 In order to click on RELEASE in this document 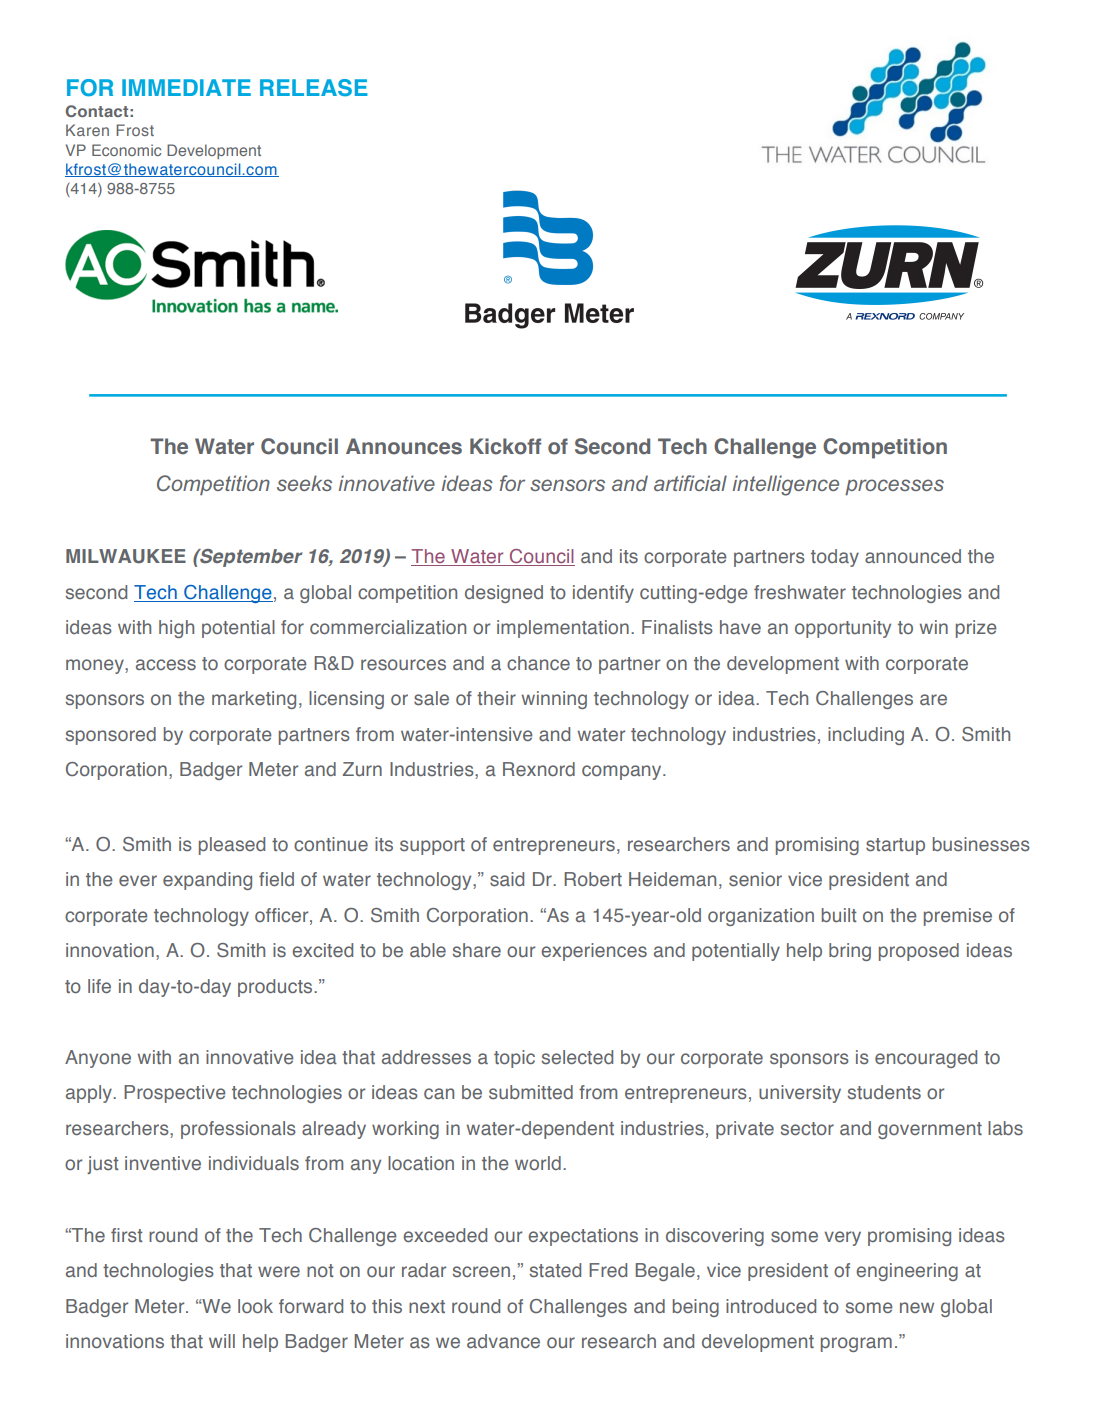, I will do `click(314, 87)`.
